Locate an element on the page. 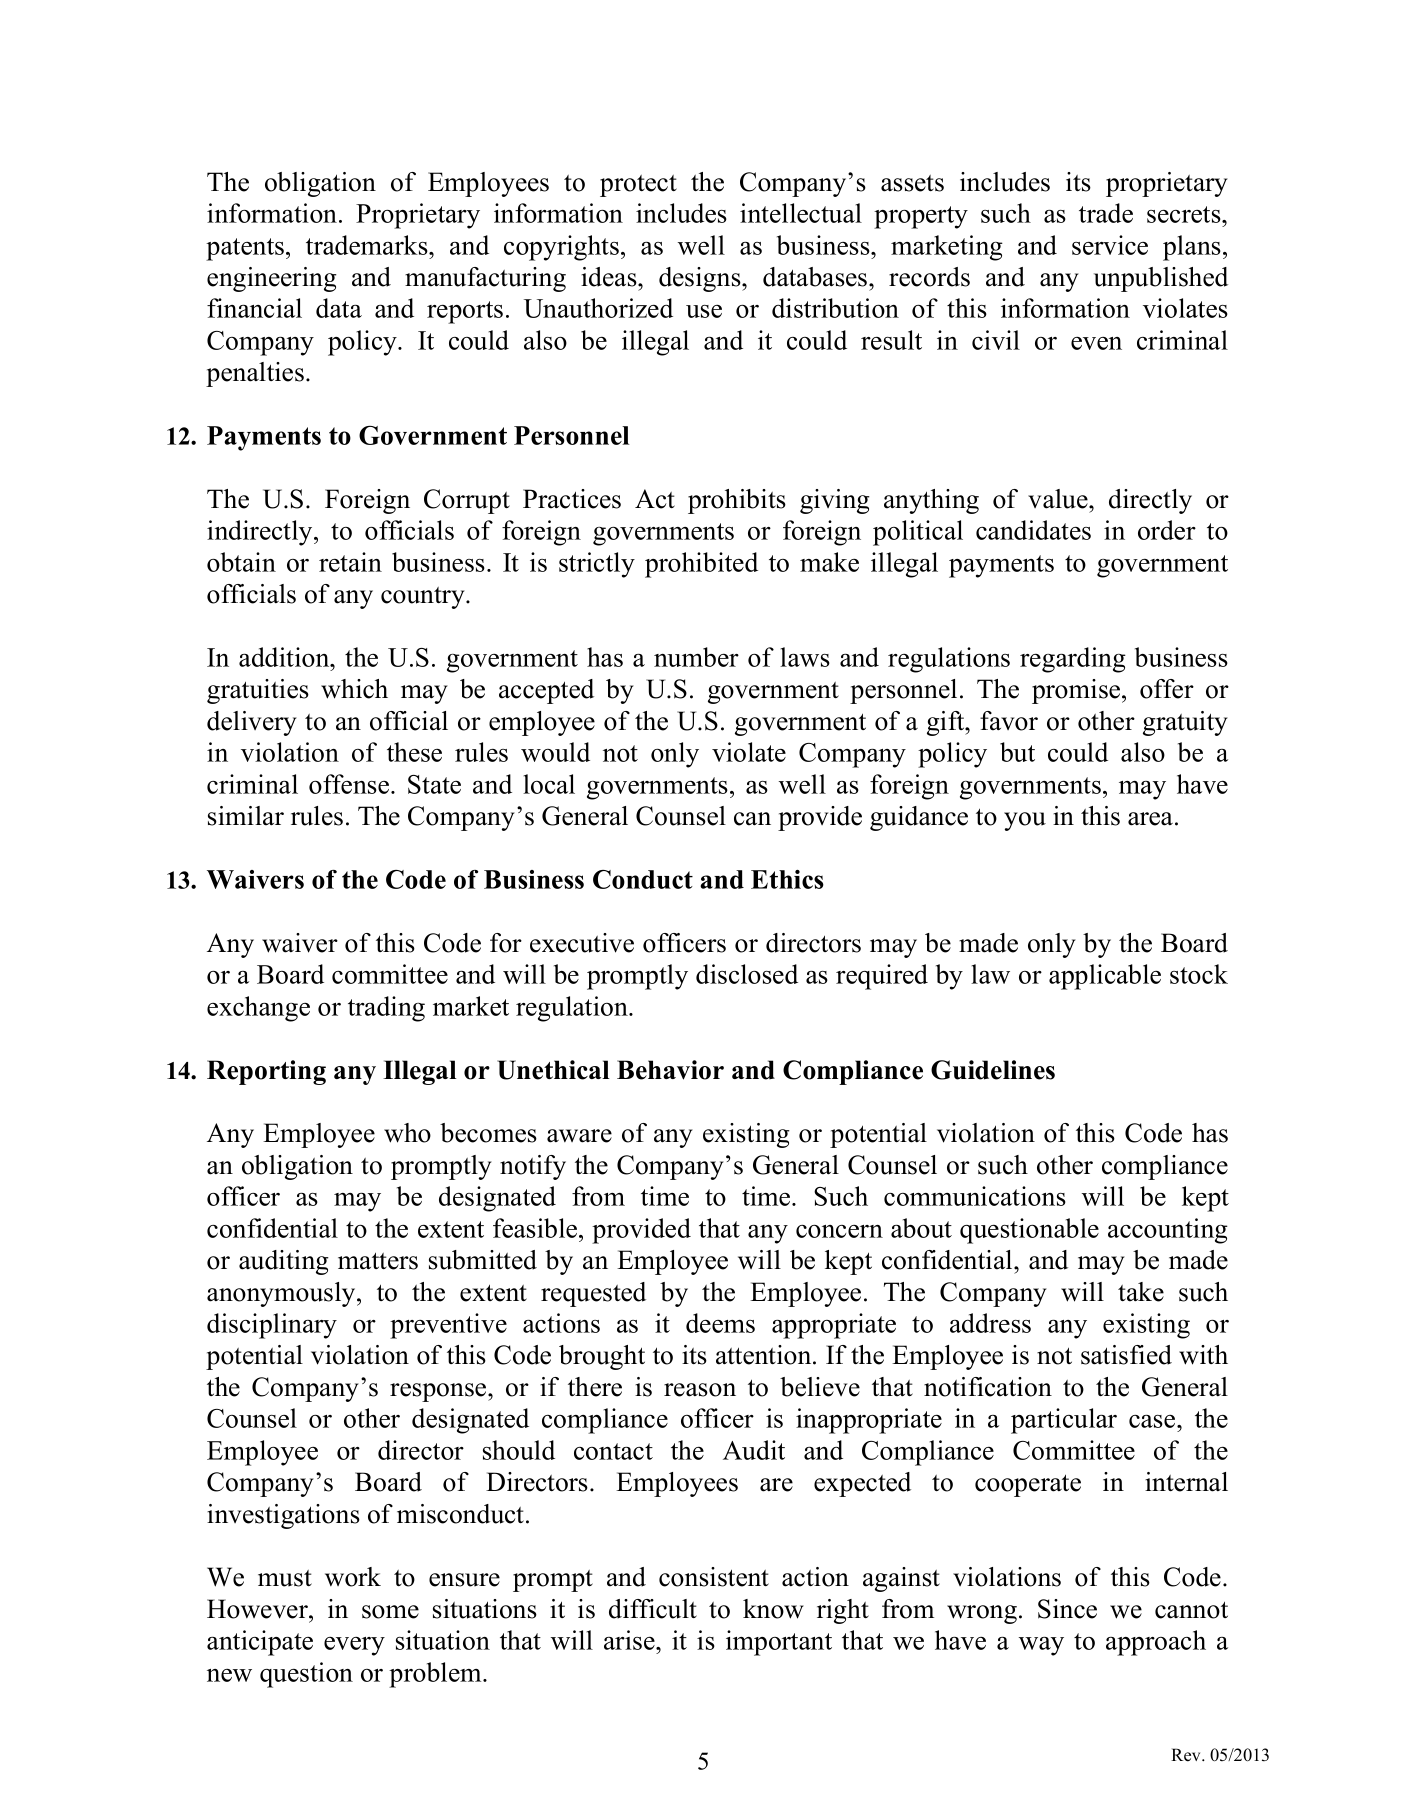 The image size is (1407, 1820). retain is located at coordinates (350, 562).
